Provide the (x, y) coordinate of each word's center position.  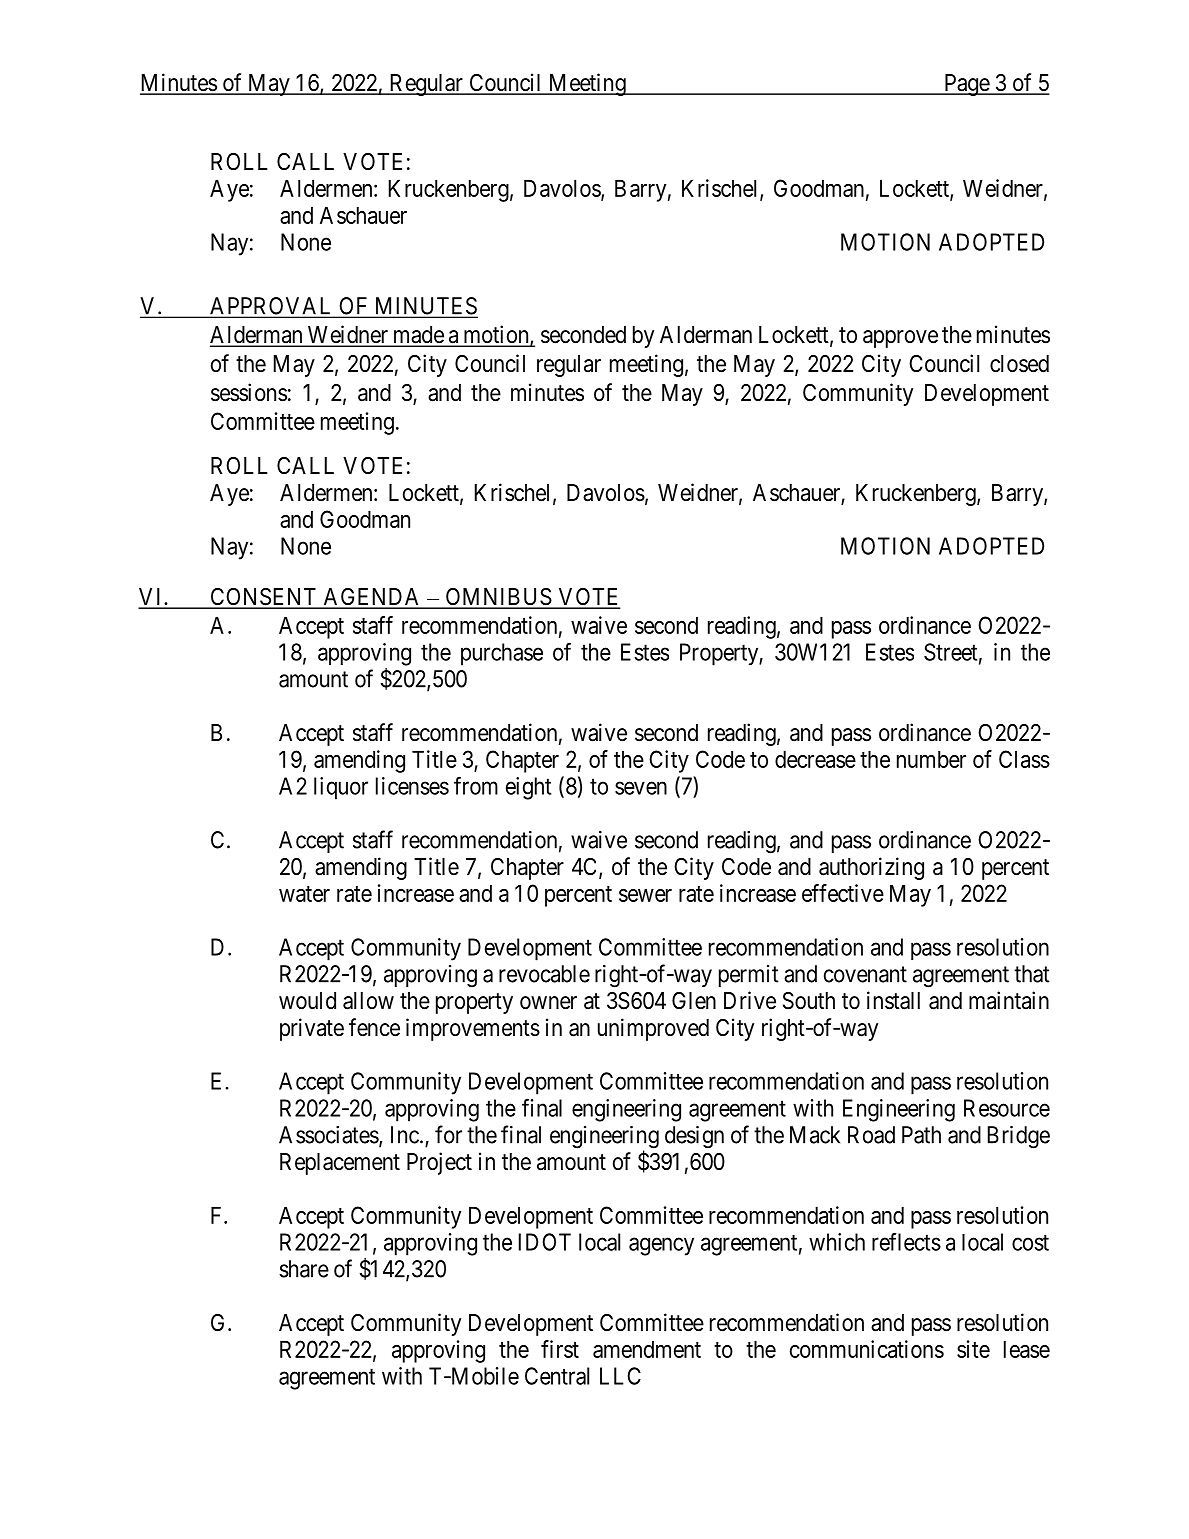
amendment (647, 1349)
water (304, 894)
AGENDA (372, 598)
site (973, 1349)
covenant (865, 974)
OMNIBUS (498, 598)
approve (900, 339)
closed (1019, 364)
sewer (645, 895)
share (304, 1269)
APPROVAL (271, 307)
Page (966, 85)
